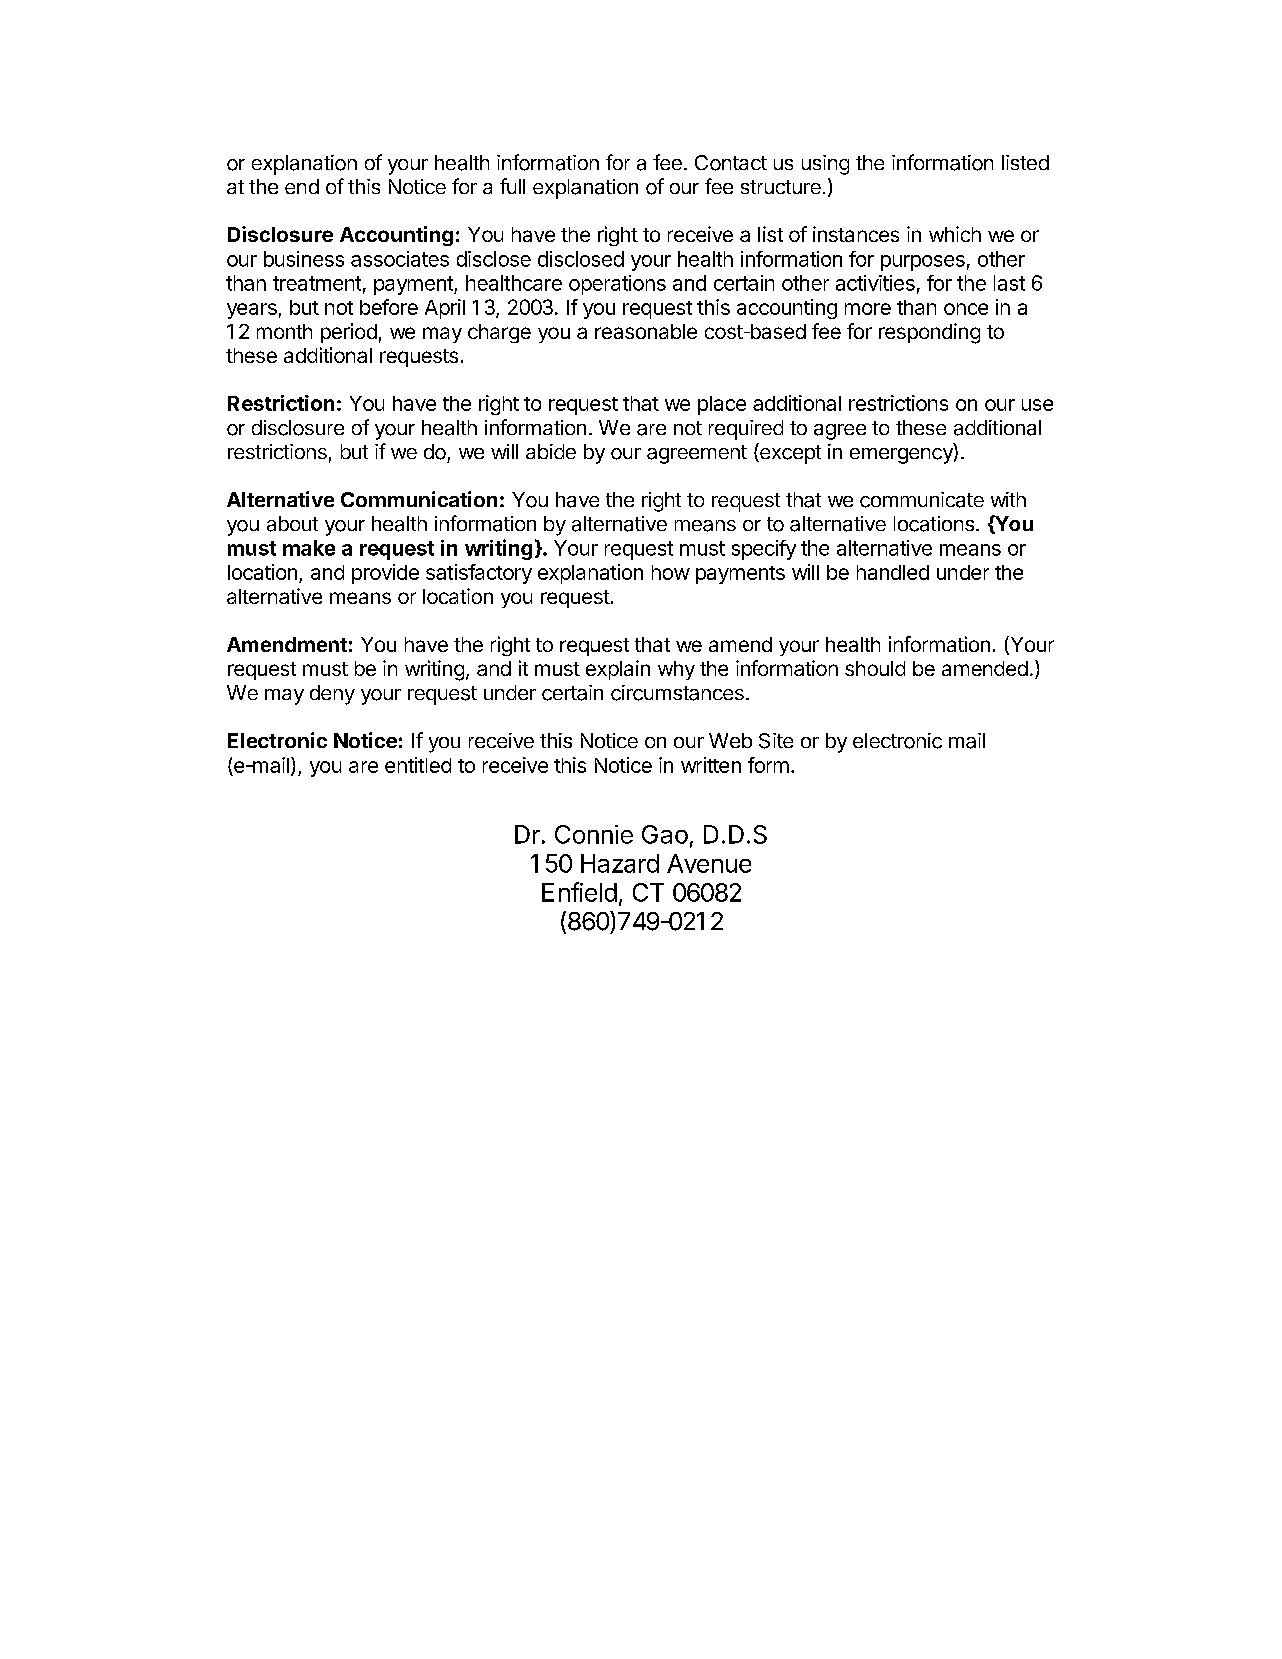  Describe the element at coordinates (731, 163) in the screenshot. I see `Contact` at that location.
